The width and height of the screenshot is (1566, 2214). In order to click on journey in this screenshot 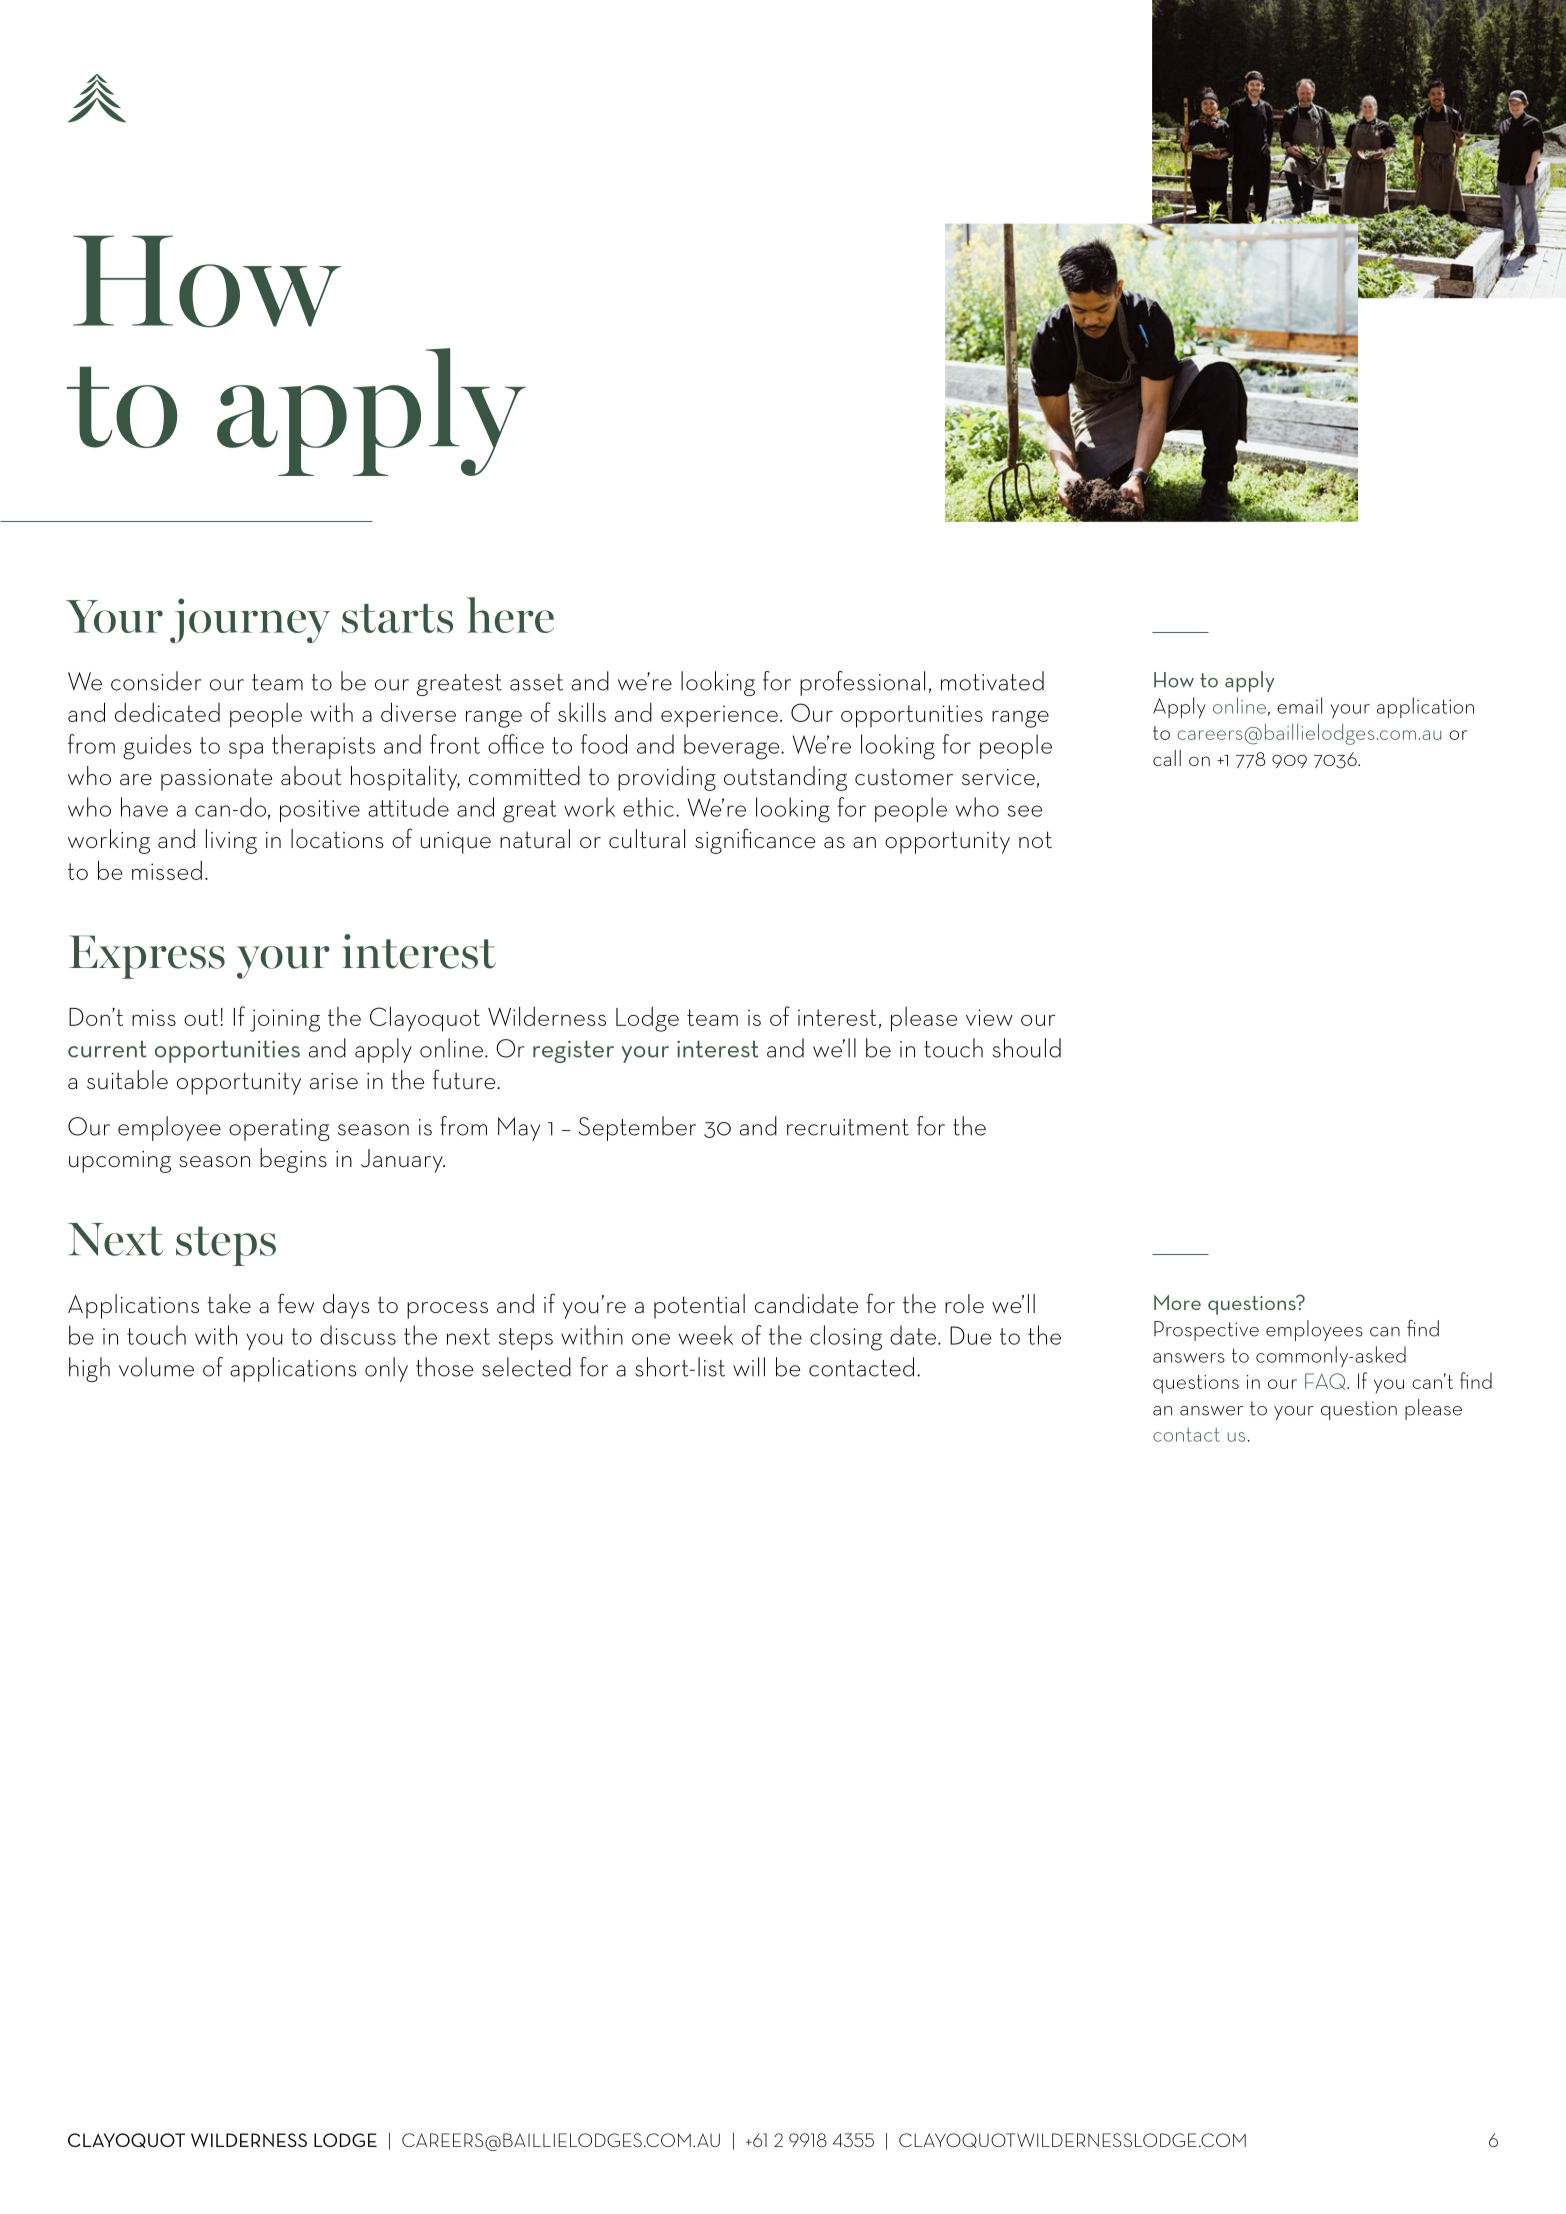, I will do `click(250, 620)`.
